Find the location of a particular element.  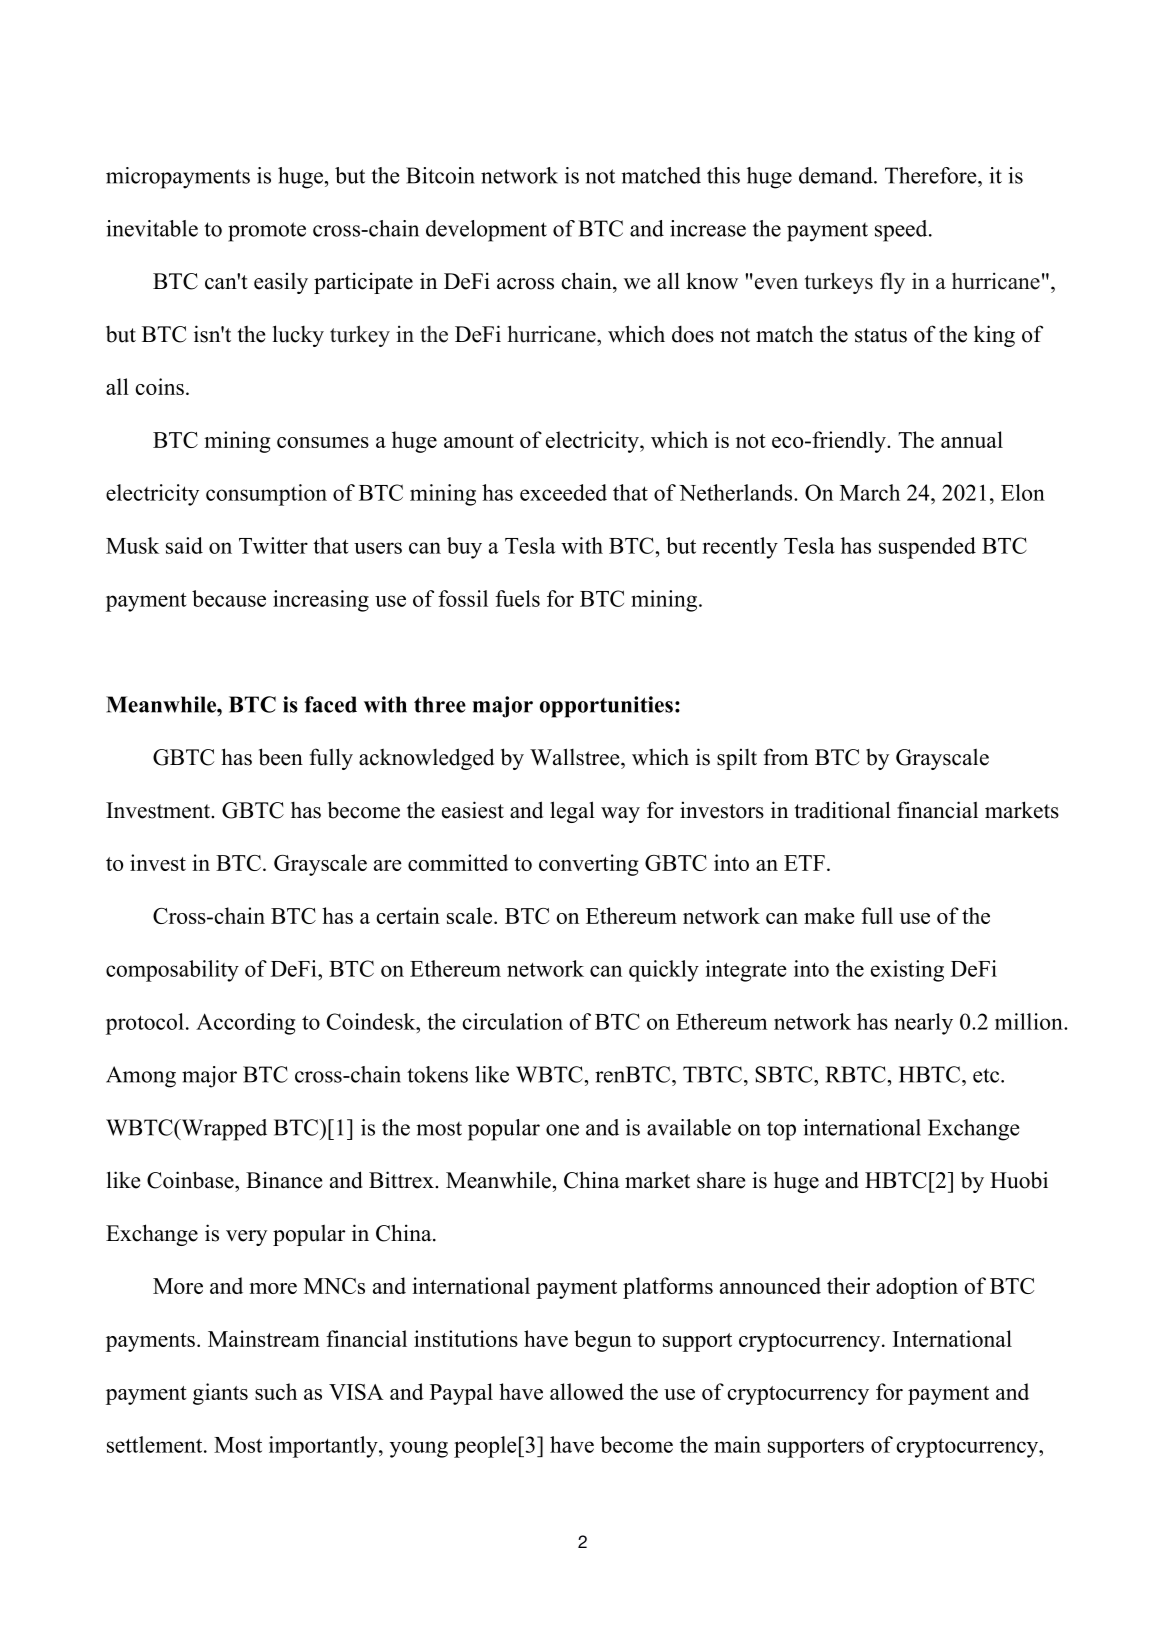

traditional is located at coordinates (843, 810).
